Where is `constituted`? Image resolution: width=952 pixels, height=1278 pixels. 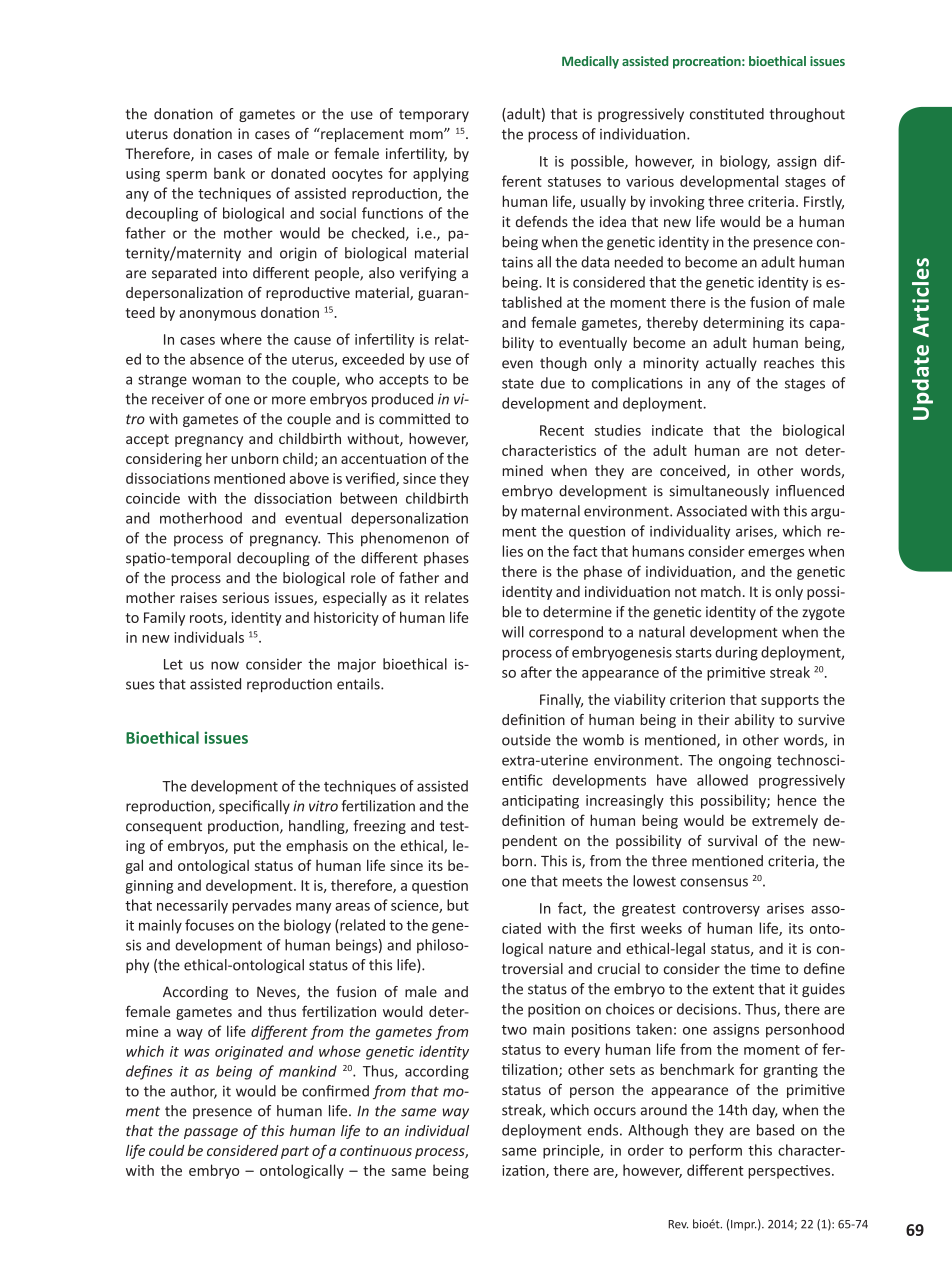
constituted is located at coordinates (727, 114).
